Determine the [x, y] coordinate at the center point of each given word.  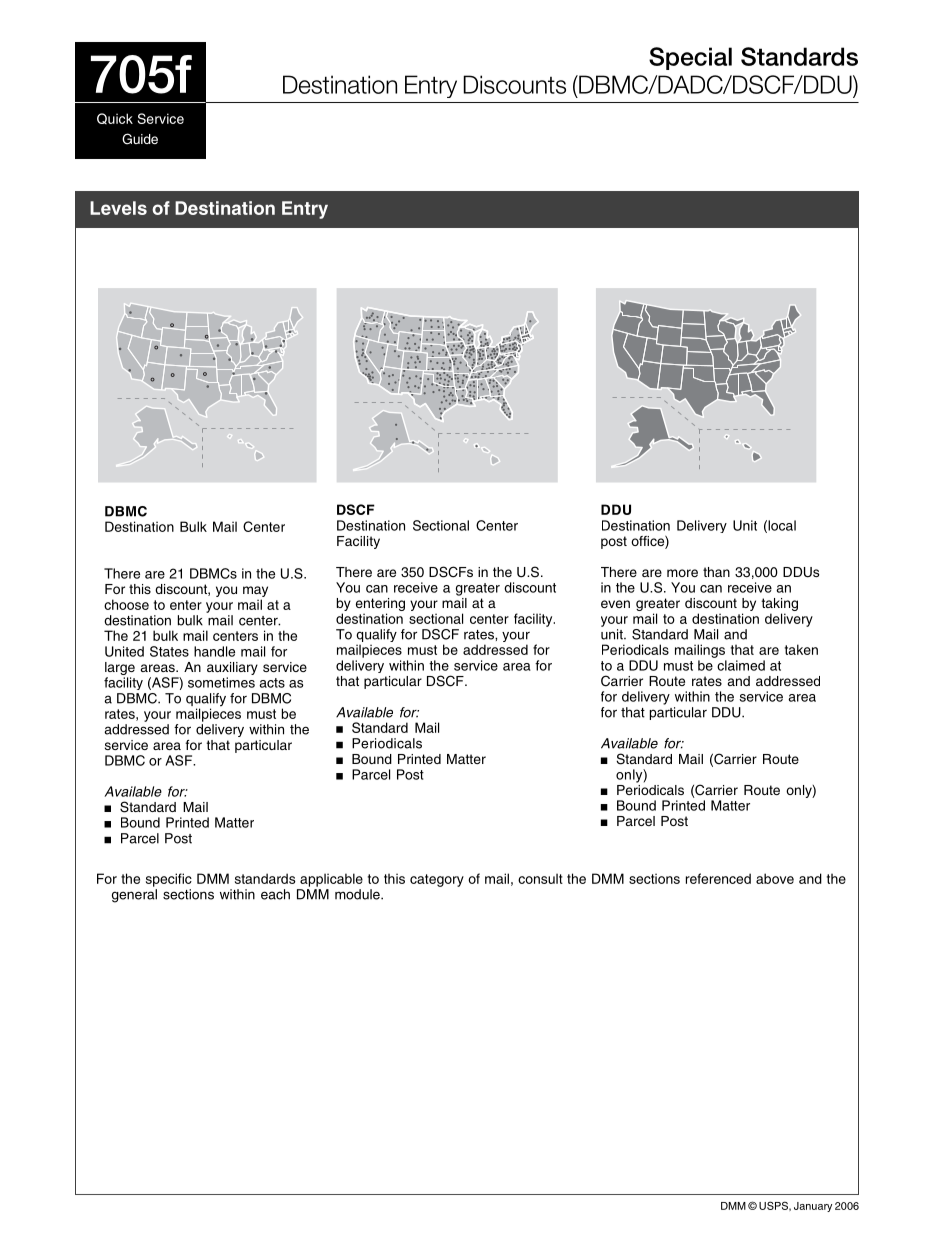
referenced [718, 878]
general [134, 896]
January [813, 1207]
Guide [140, 139]
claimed [741, 665]
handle [214, 651]
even [615, 604]
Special [690, 58]
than [716, 572]
